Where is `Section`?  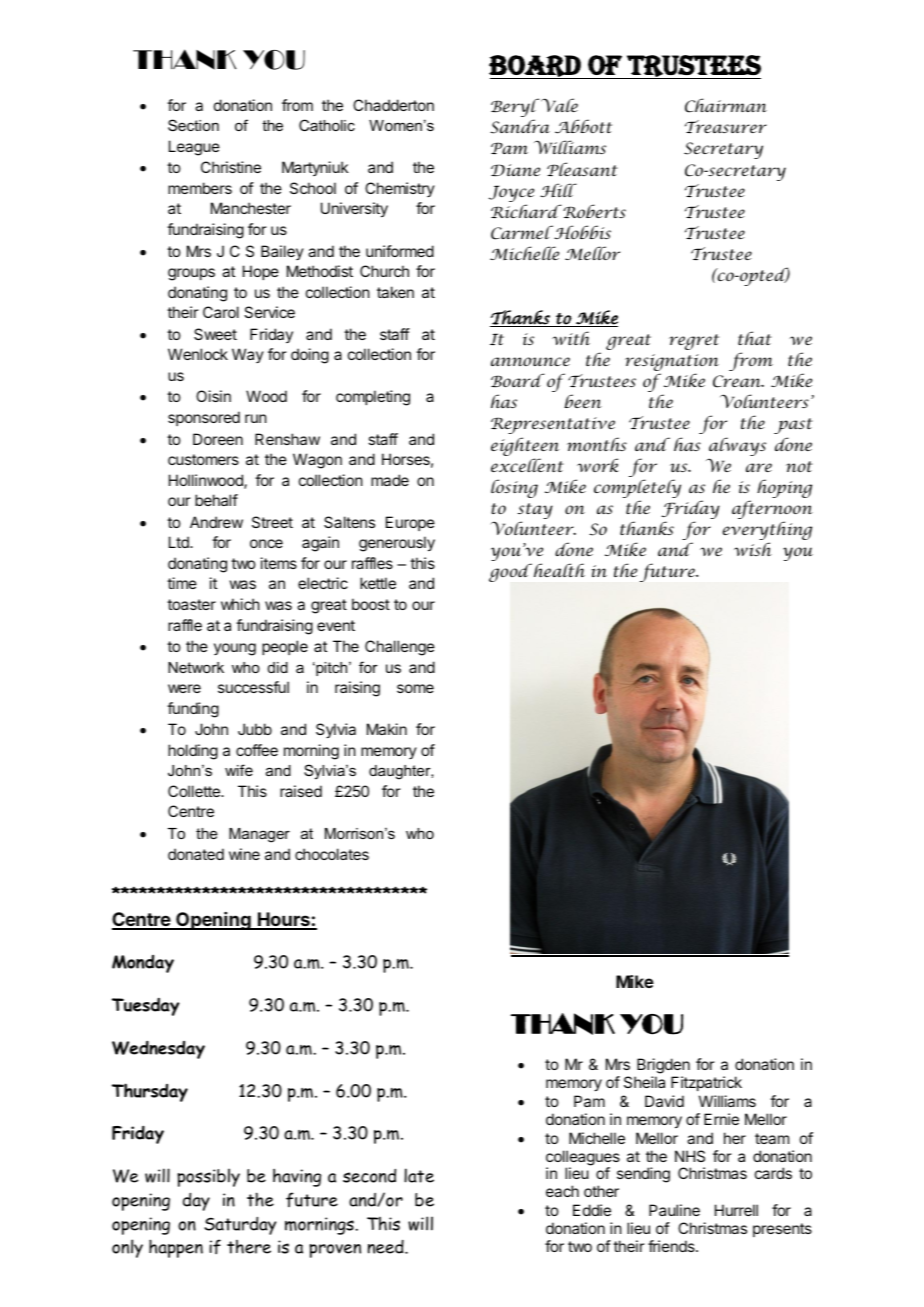 Section is located at coordinates (193, 125).
